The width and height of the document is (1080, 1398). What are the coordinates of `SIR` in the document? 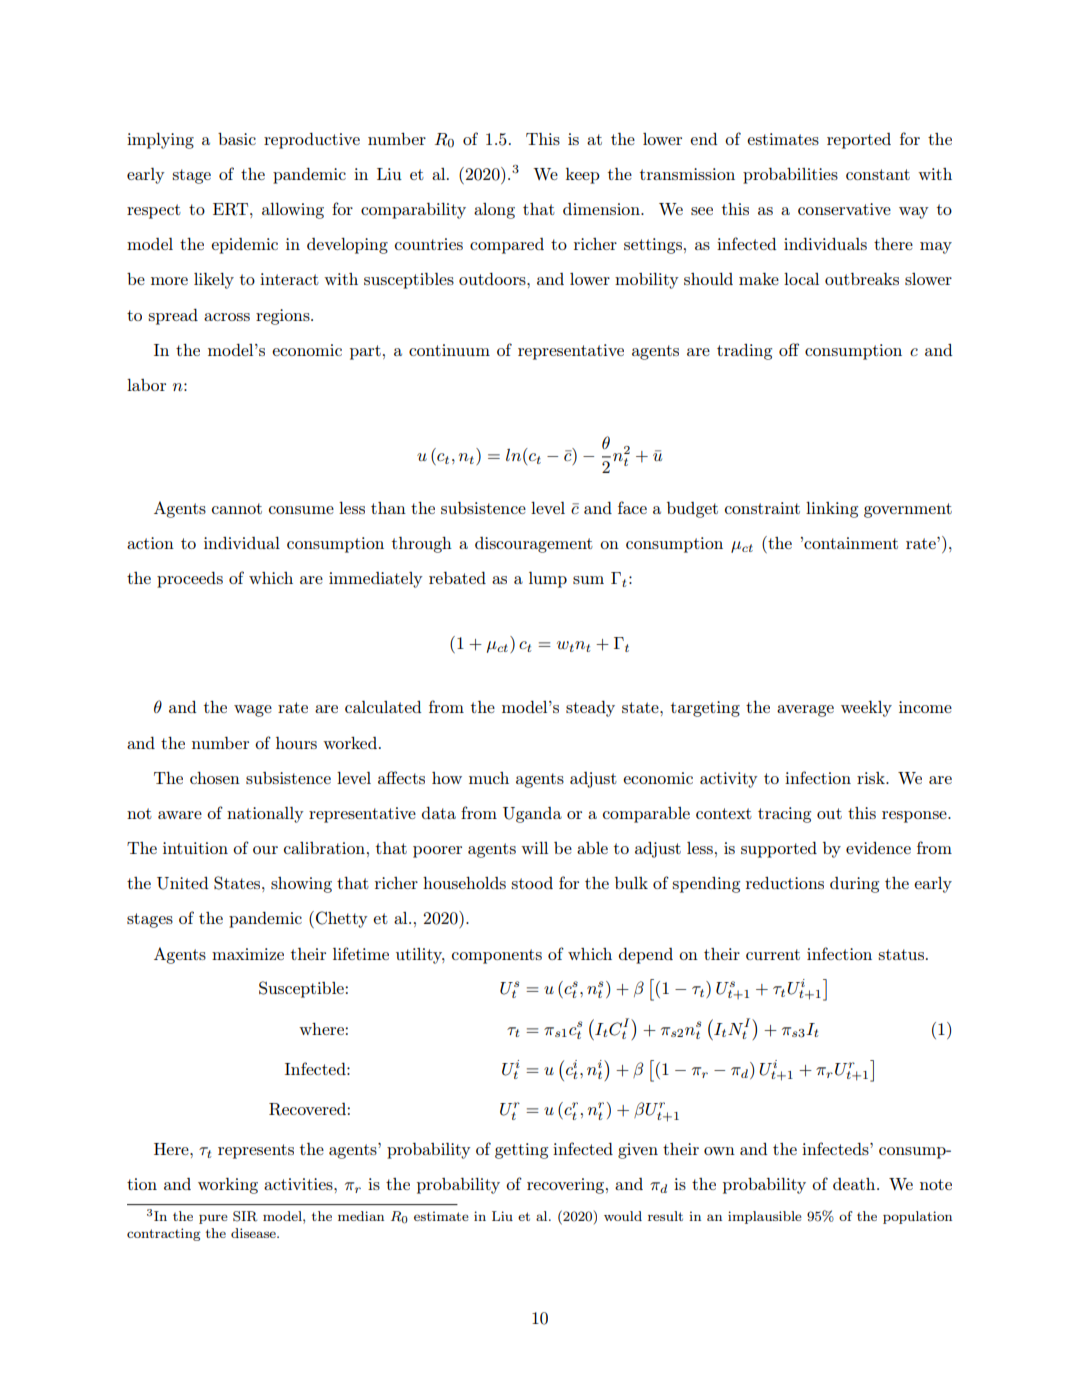 It's located at (245, 1216).
